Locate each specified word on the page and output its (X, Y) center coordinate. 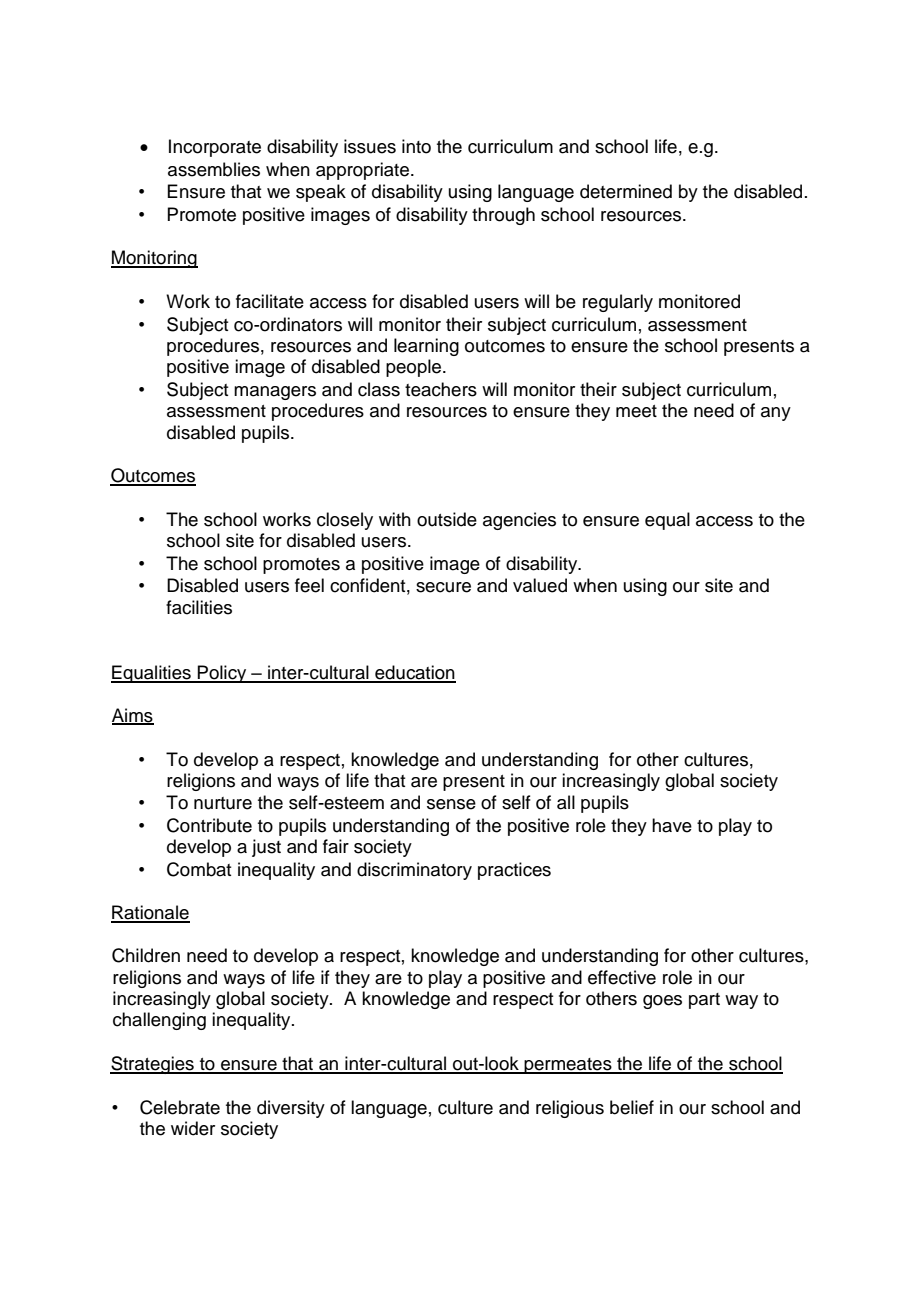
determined (626, 191)
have (672, 825)
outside (447, 519)
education (414, 673)
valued (540, 585)
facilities (199, 607)
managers (275, 393)
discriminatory (414, 871)
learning (426, 347)
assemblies (214, 169)
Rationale (150, 913)
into (416, 146)
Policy (222, 674)
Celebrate (180, 1107)
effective (622, 977)
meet (636, 411)
